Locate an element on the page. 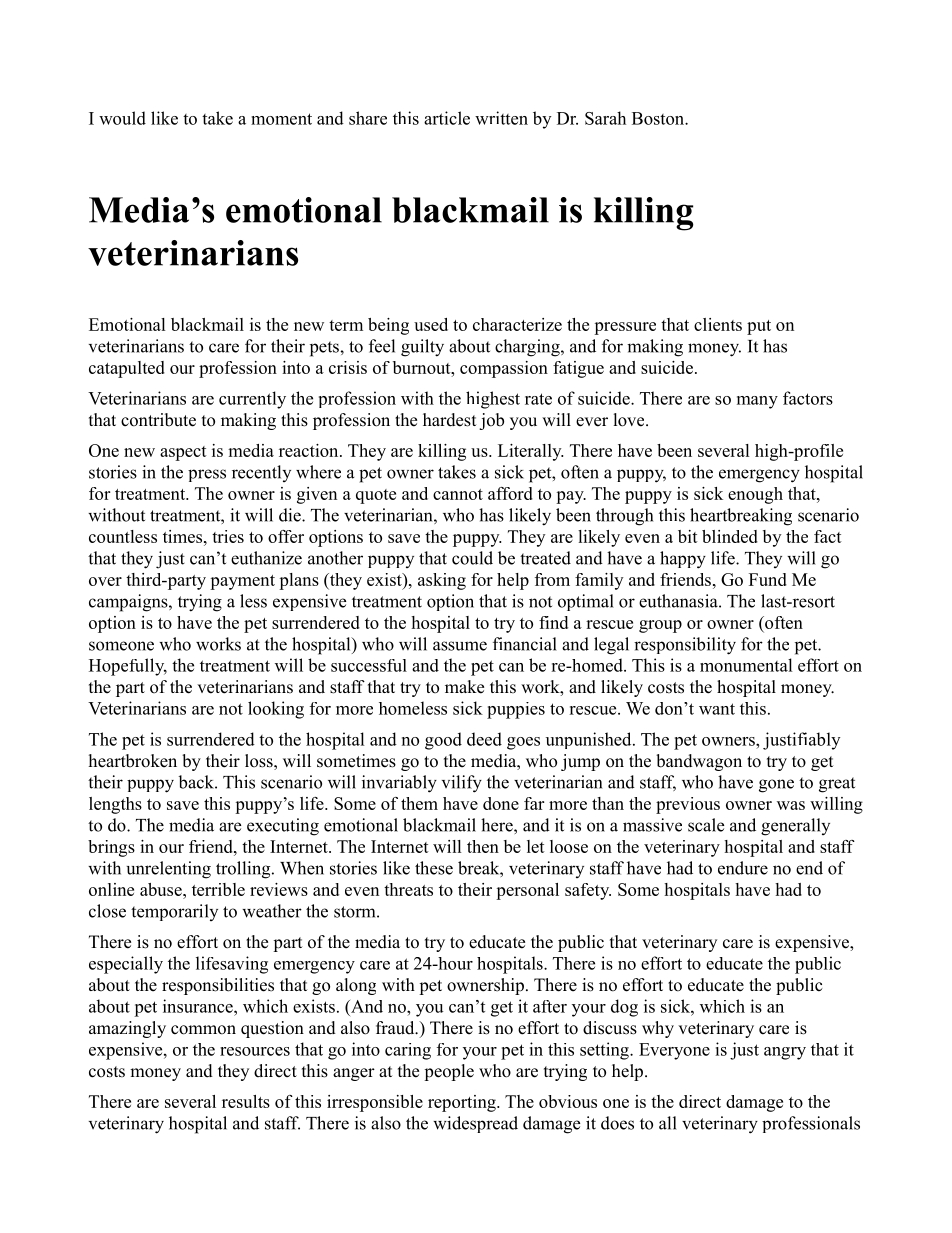  reporting is located at coordinates (463, 1103).
